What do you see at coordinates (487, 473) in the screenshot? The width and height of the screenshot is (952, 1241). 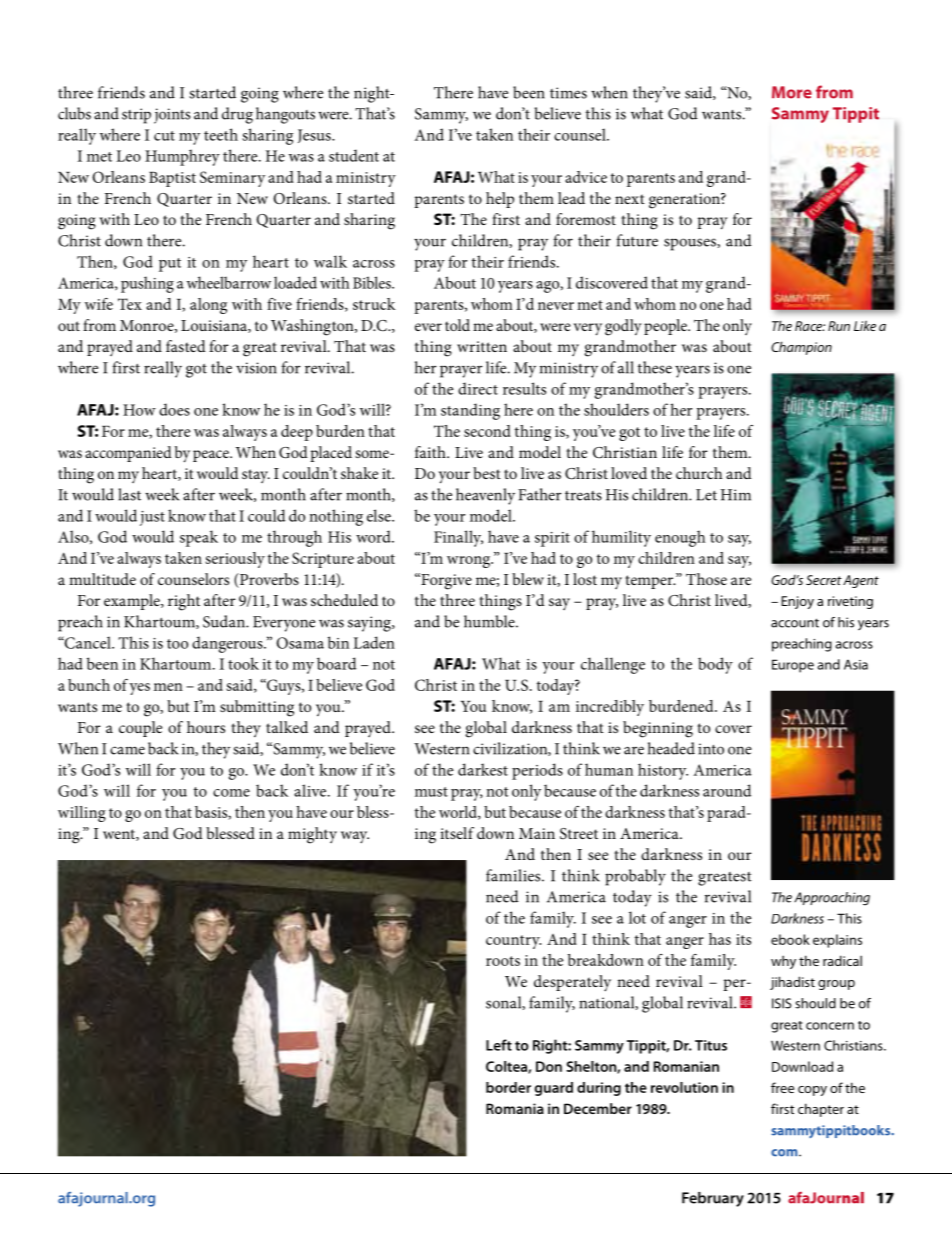 I see `best` at bounding box center [487, 473].
